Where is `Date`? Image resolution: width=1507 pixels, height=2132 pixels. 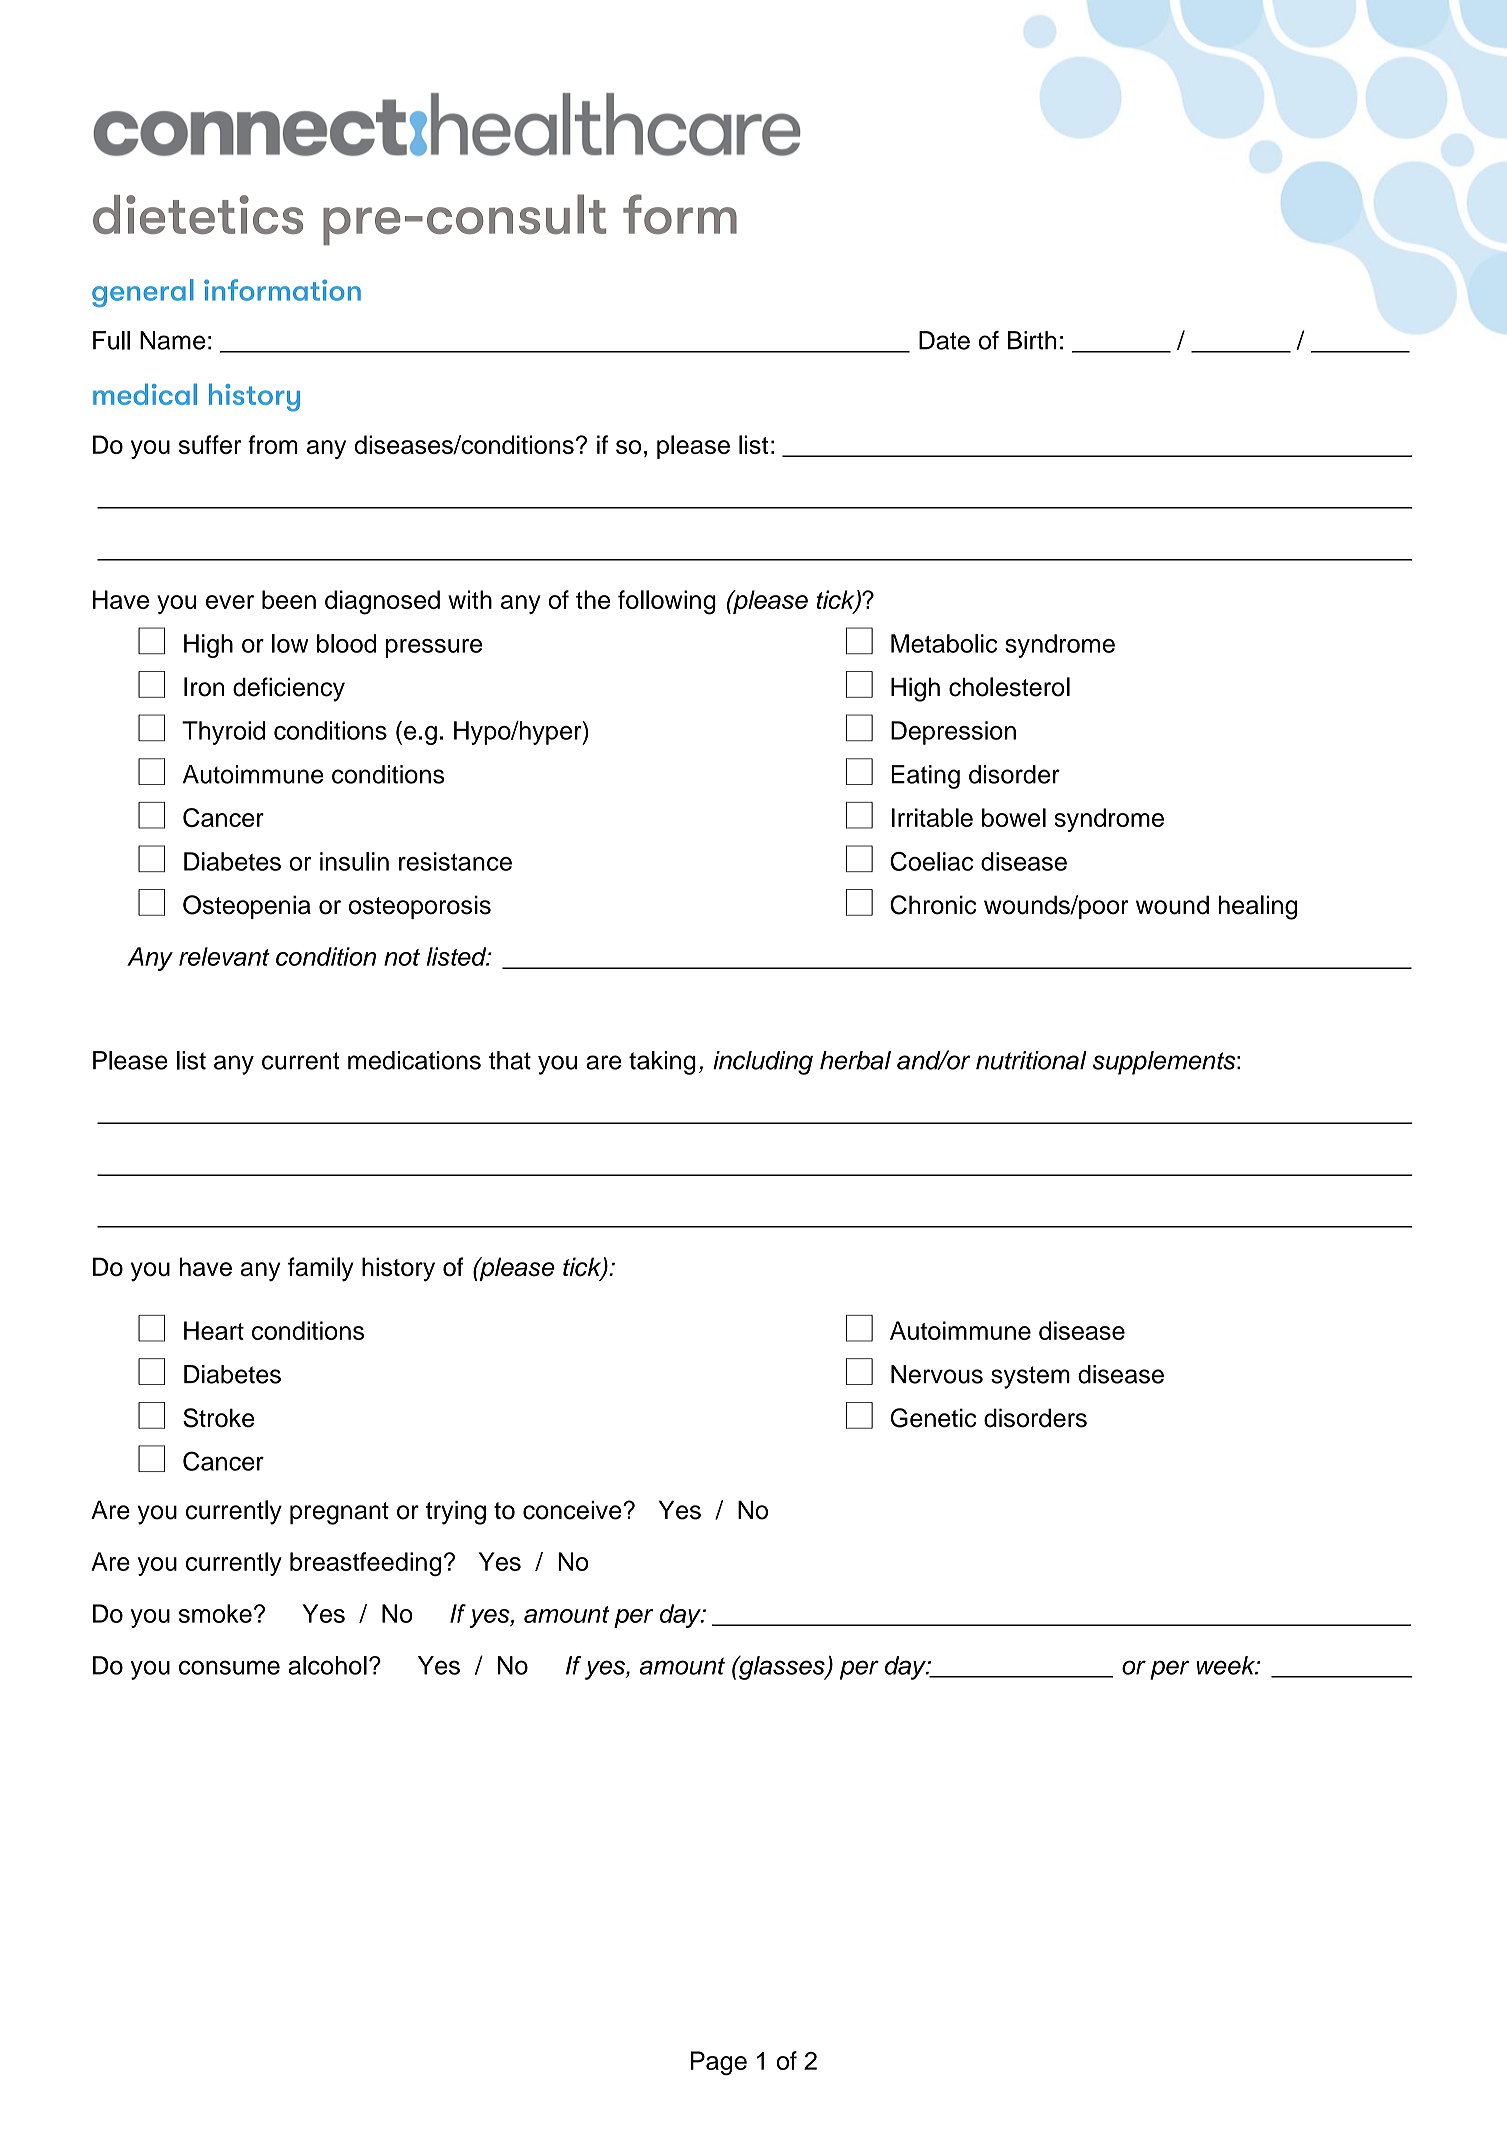 Date is located at coordinates (944, 340).
